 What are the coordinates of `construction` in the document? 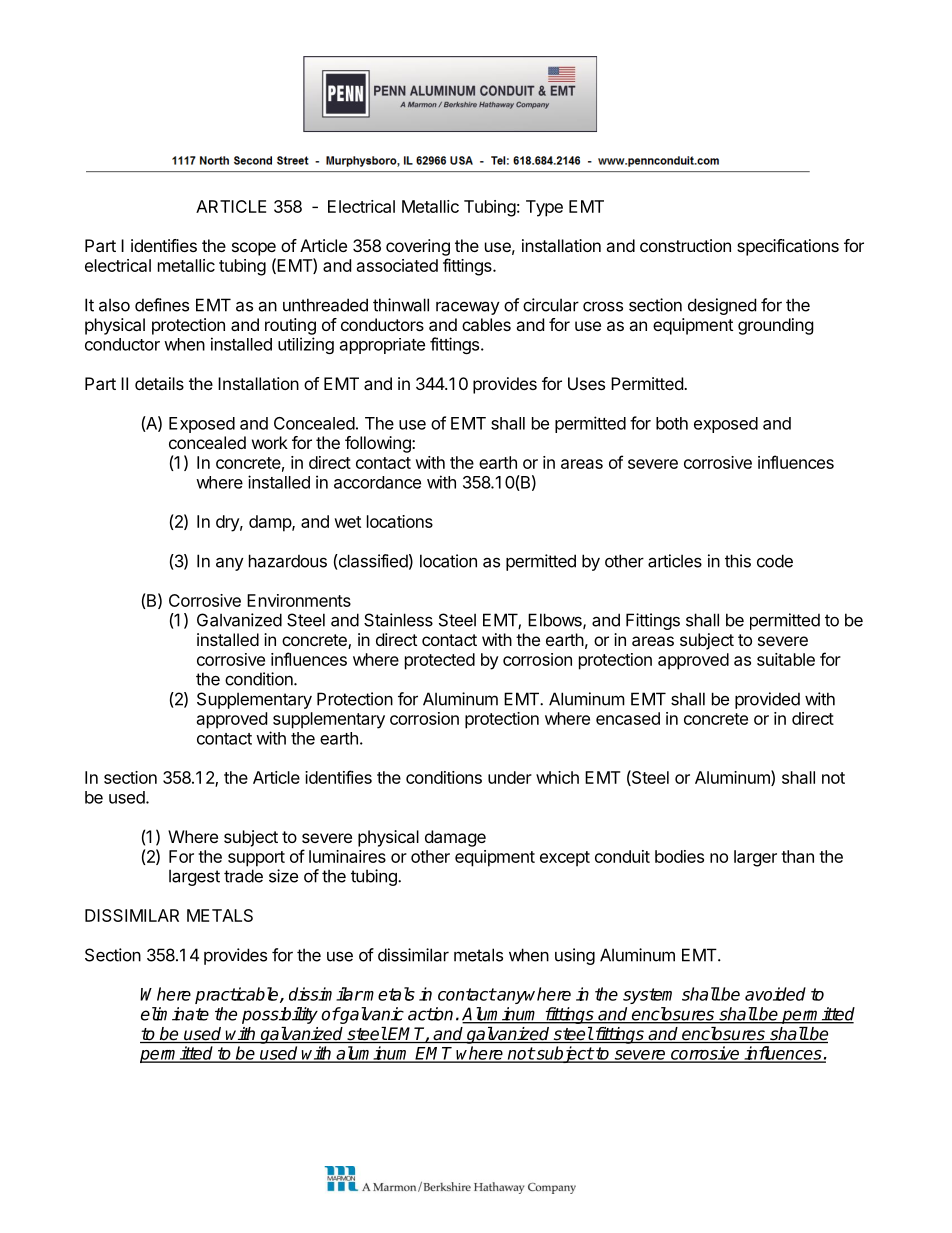 It's located at (685, 245).
